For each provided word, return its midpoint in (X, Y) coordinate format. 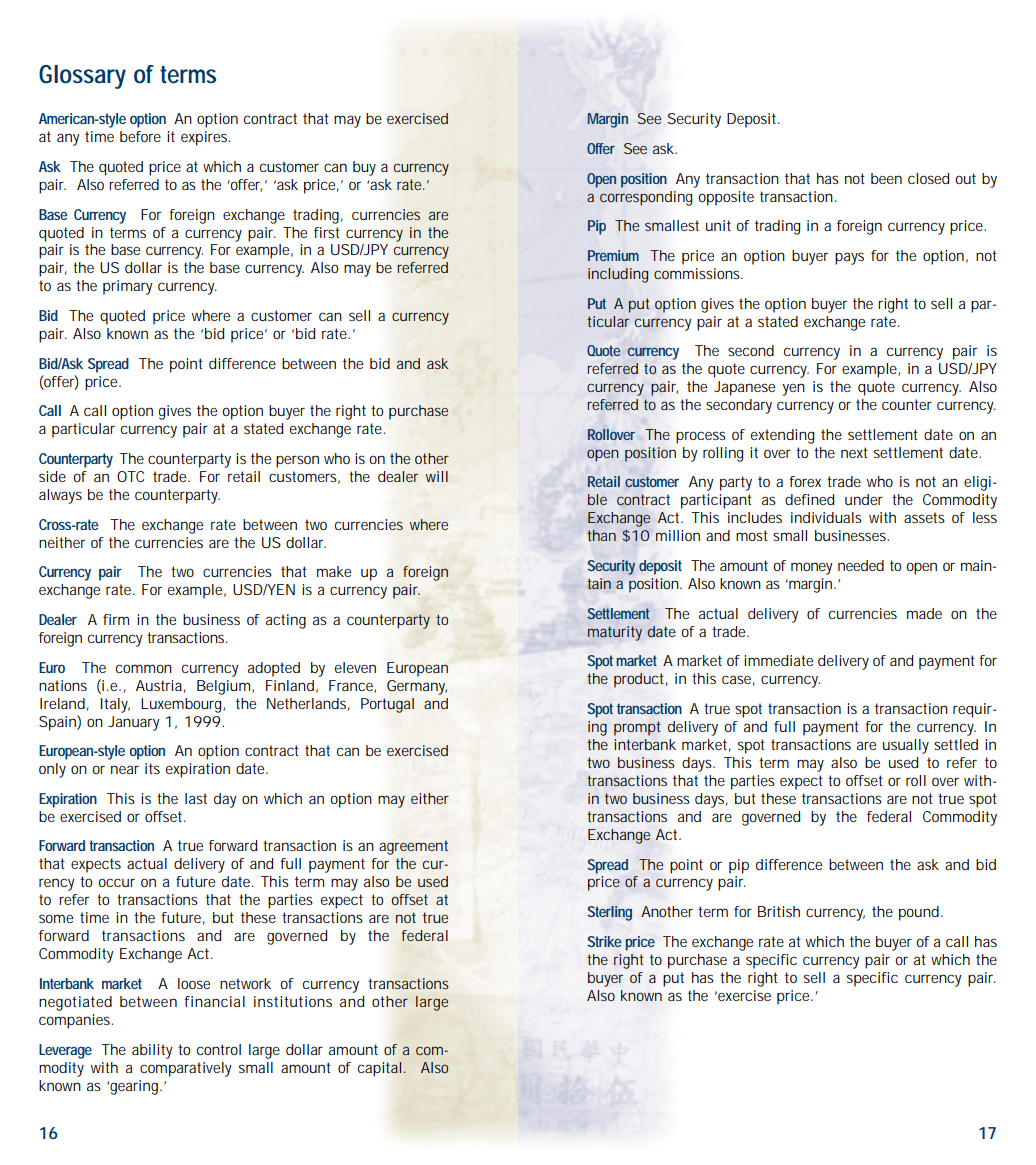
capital (380, 1069)
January (133, 723)
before (140, 136)
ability (152, 1051)
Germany (417, 687)
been (886, 178)
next (854, 452)
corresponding (646, 198)
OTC (130, 476)
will (437, 476)
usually (906, 746)
